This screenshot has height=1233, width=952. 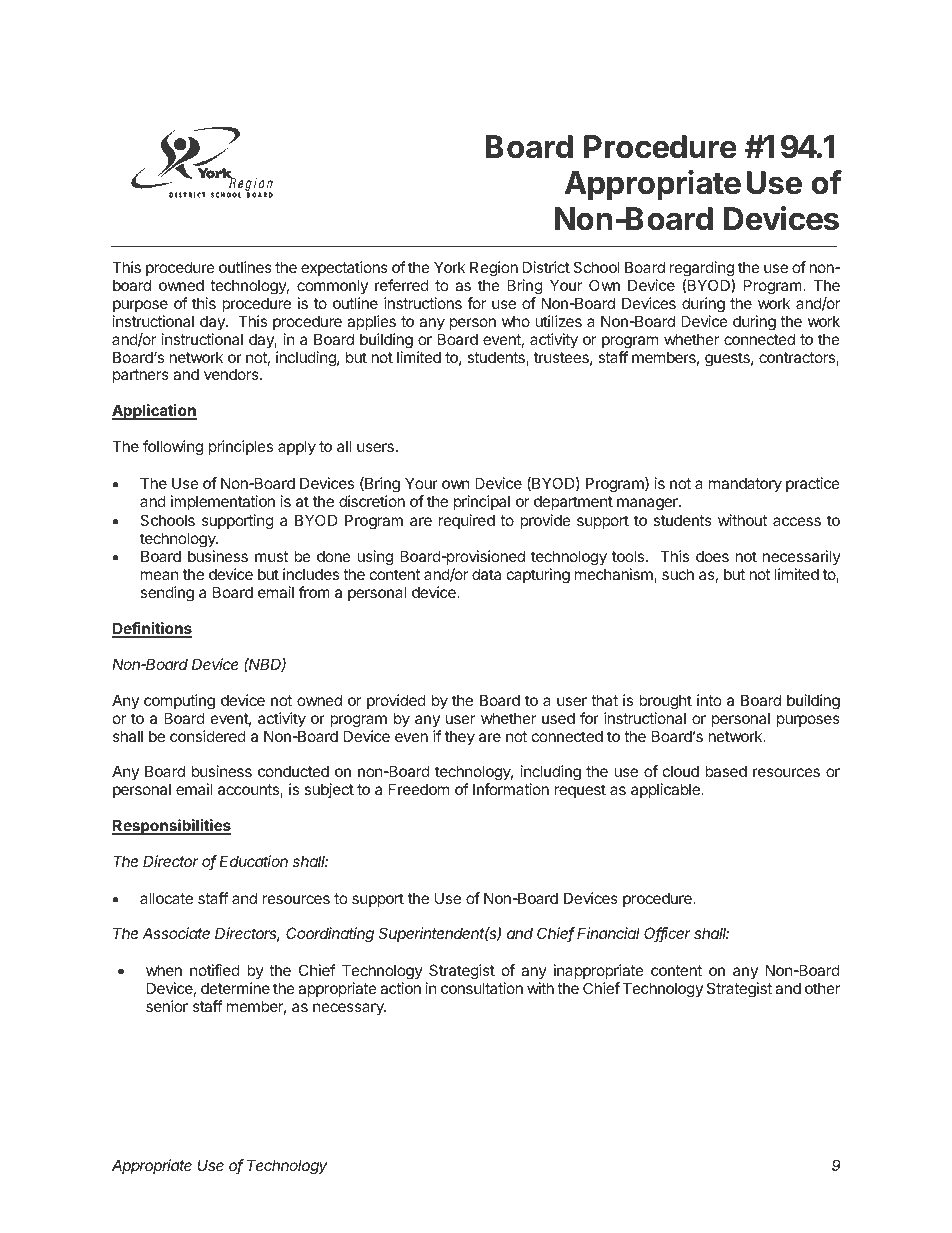 I want to click on Definitions, so click(x=152, y=629).
